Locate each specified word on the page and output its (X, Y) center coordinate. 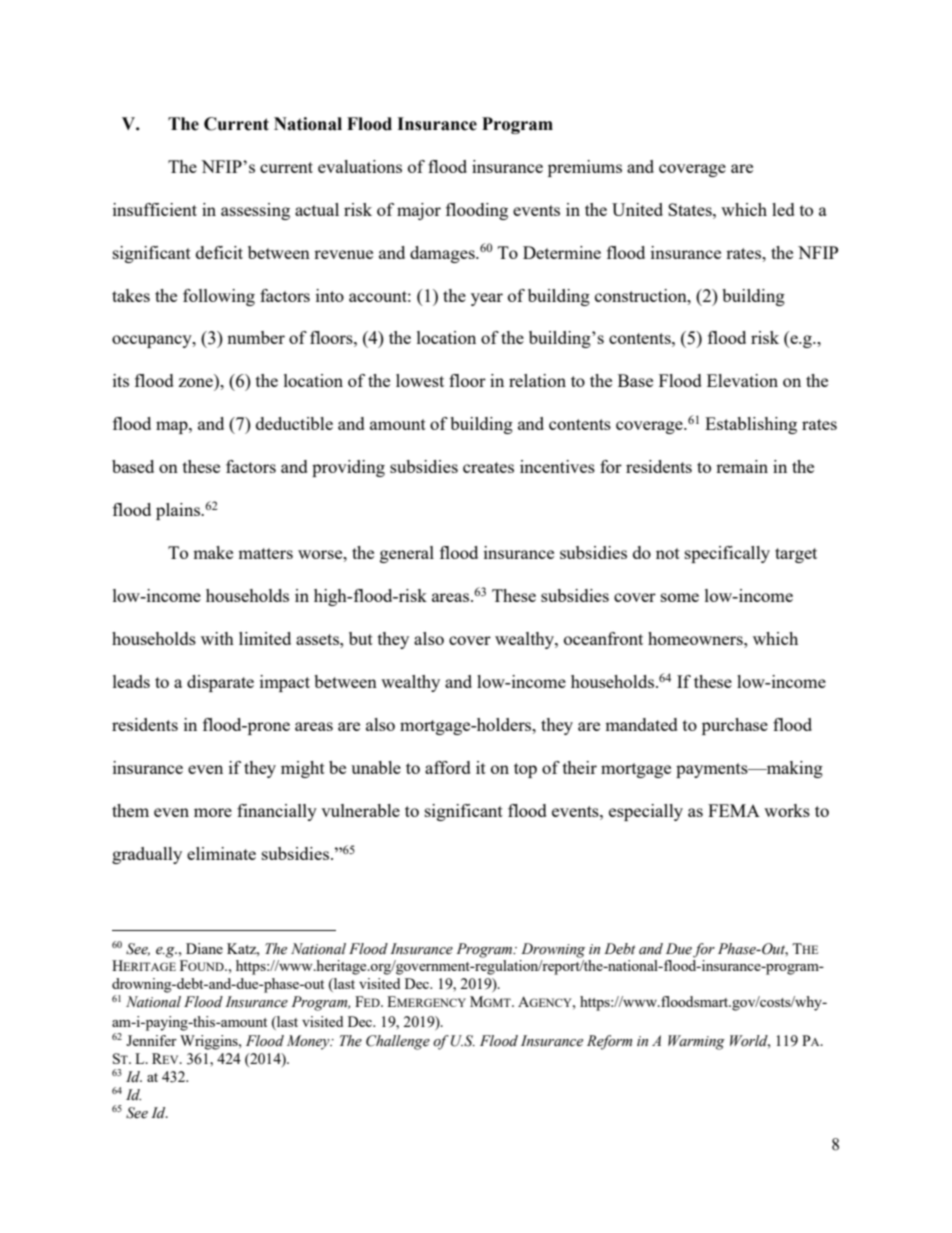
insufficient (155, 209)
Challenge (398, 1042)
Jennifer (151, 1040)
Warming (696, 1042)
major (419, 211)
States (691, 209)
